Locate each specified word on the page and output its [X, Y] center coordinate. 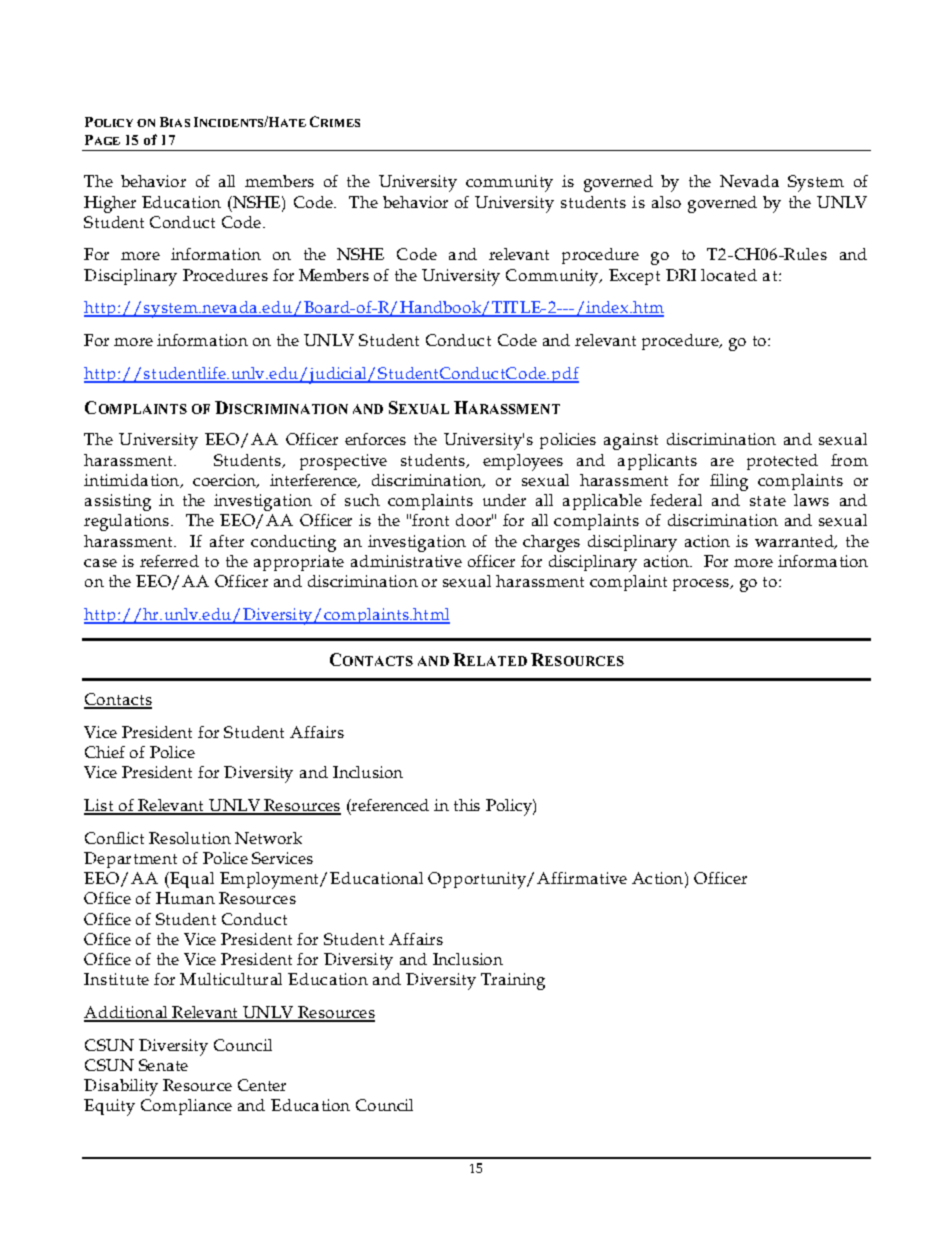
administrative [406, 561]
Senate [163, 1065]
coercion [226, 481]
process [702, 585]
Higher [110, 204]
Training [513, 981]
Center [262, 1085]
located [729, 275]
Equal [191, 880]
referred [169, 561]
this [467, 805]
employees [523, 462]
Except [634, 277]
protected [782, 462]
